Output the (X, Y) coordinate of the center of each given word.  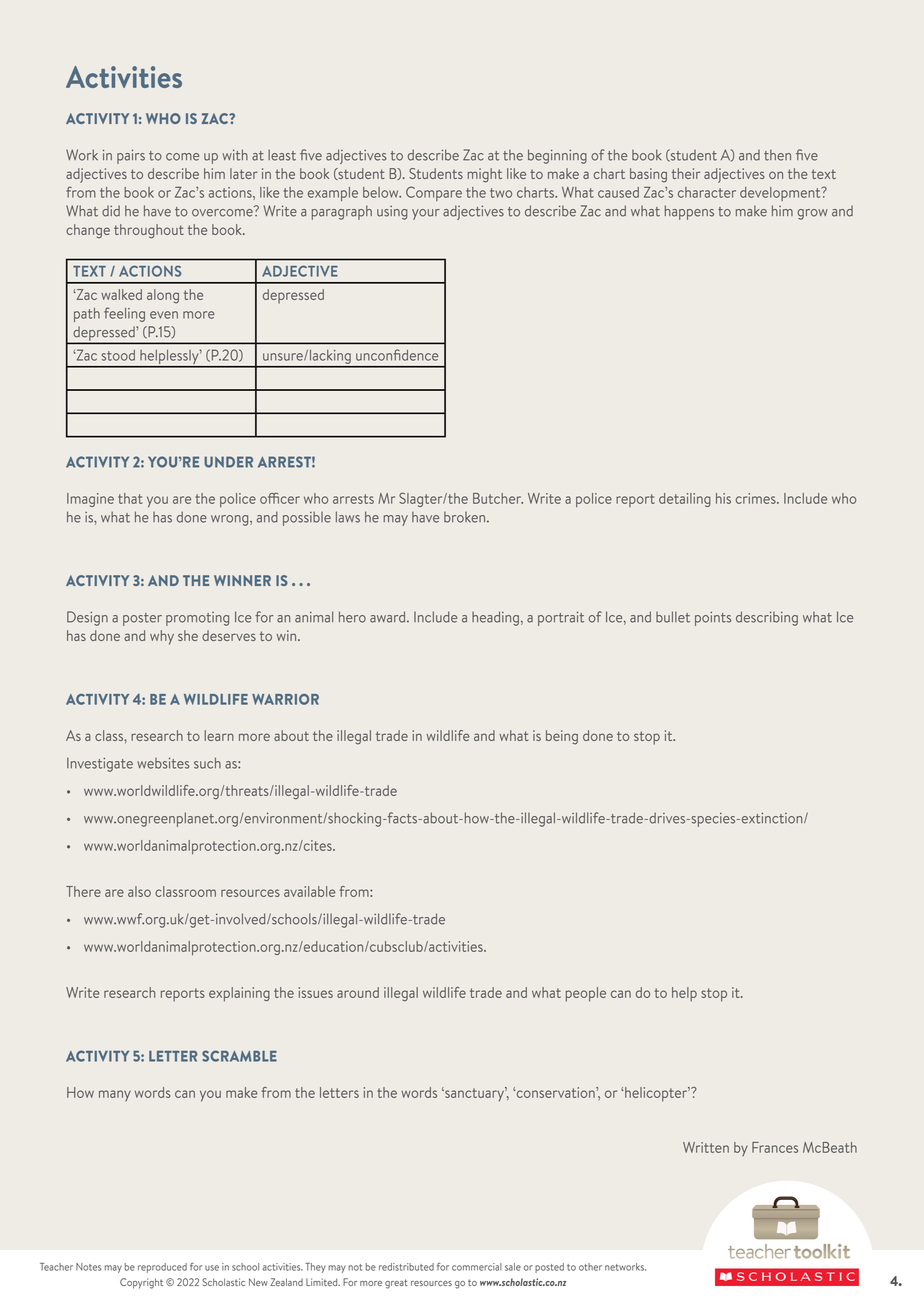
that (130, 498)
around (358, 992)
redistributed (406, 1267)
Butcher (498, 498)
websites (163, 763)
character (707, 192)
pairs (131, 157)
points (713, 619)
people (586, 994)
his (723, 498)
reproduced (162, 1268)
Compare (434, 193)
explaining (239, 994)
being (562, 737)
